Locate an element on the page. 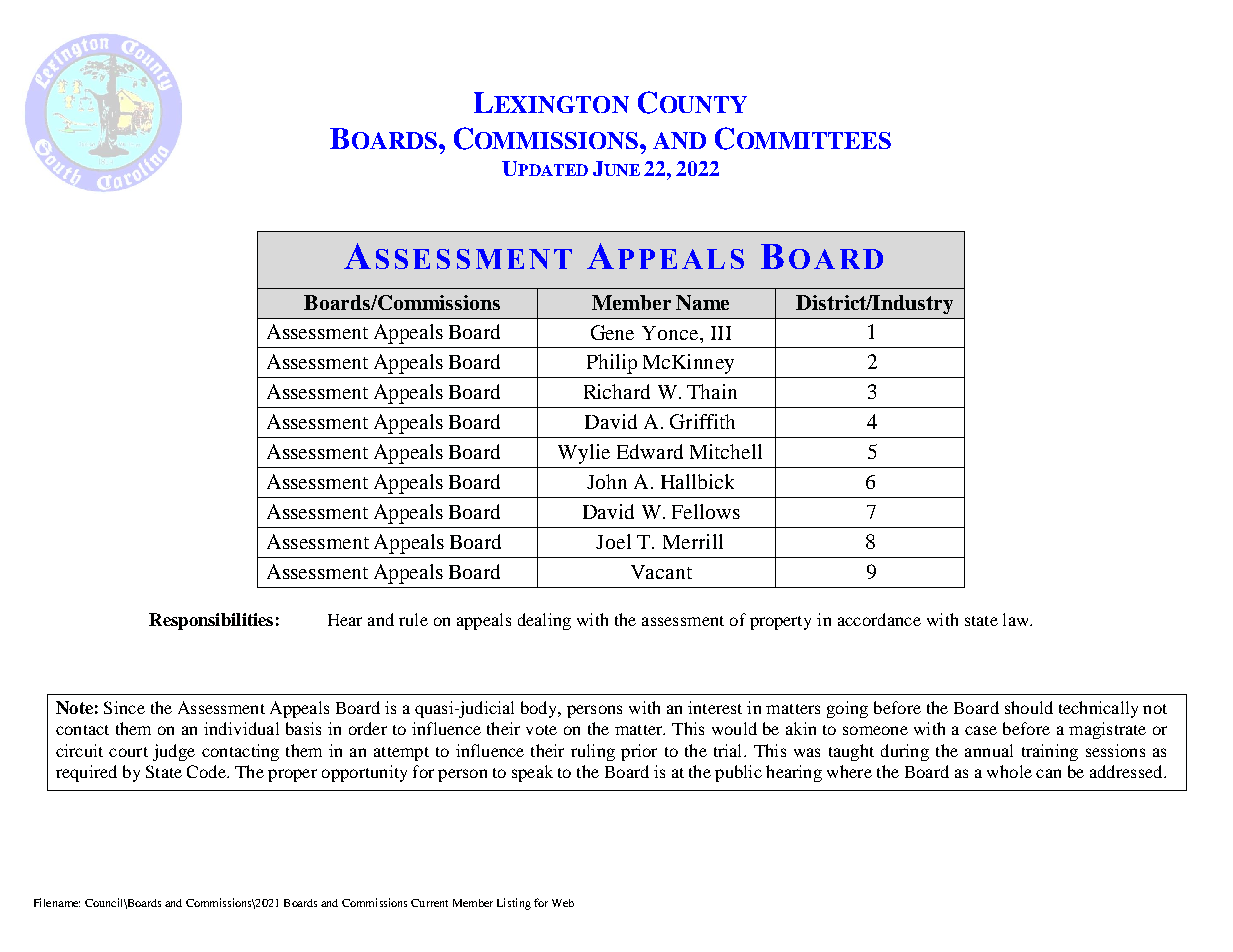  III is located at coordinates (721, 333).
